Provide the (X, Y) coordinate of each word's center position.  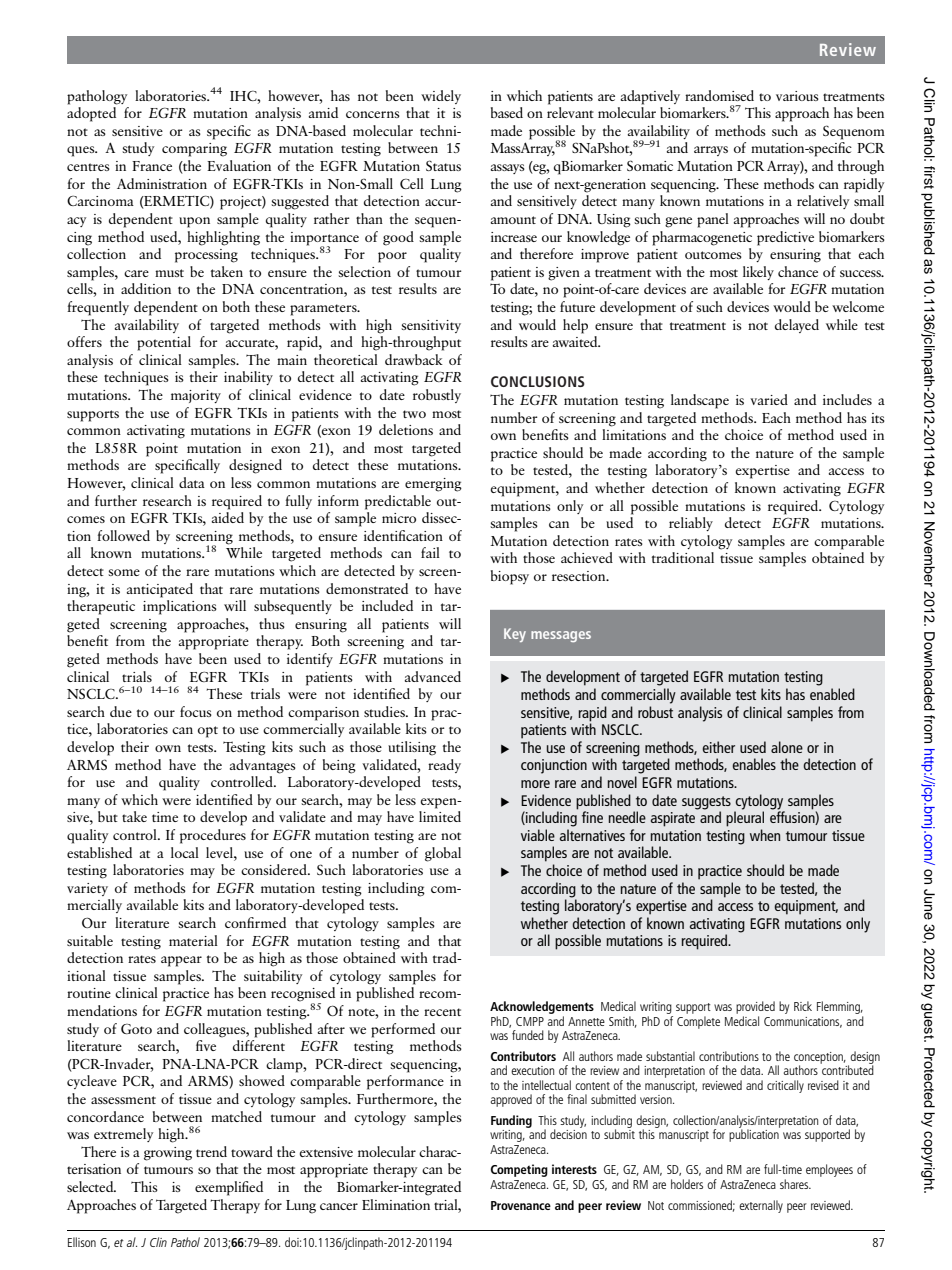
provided (755, 1007)
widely (441, 97)
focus (196, 711)
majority (196, 396)
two (414, 414)
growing (168, 1154)
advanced (433, 676)
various (797, 96)
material (193, 940)
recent (442, 1012)
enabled (832, 694)
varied (769, 399)
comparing (194, 150)
